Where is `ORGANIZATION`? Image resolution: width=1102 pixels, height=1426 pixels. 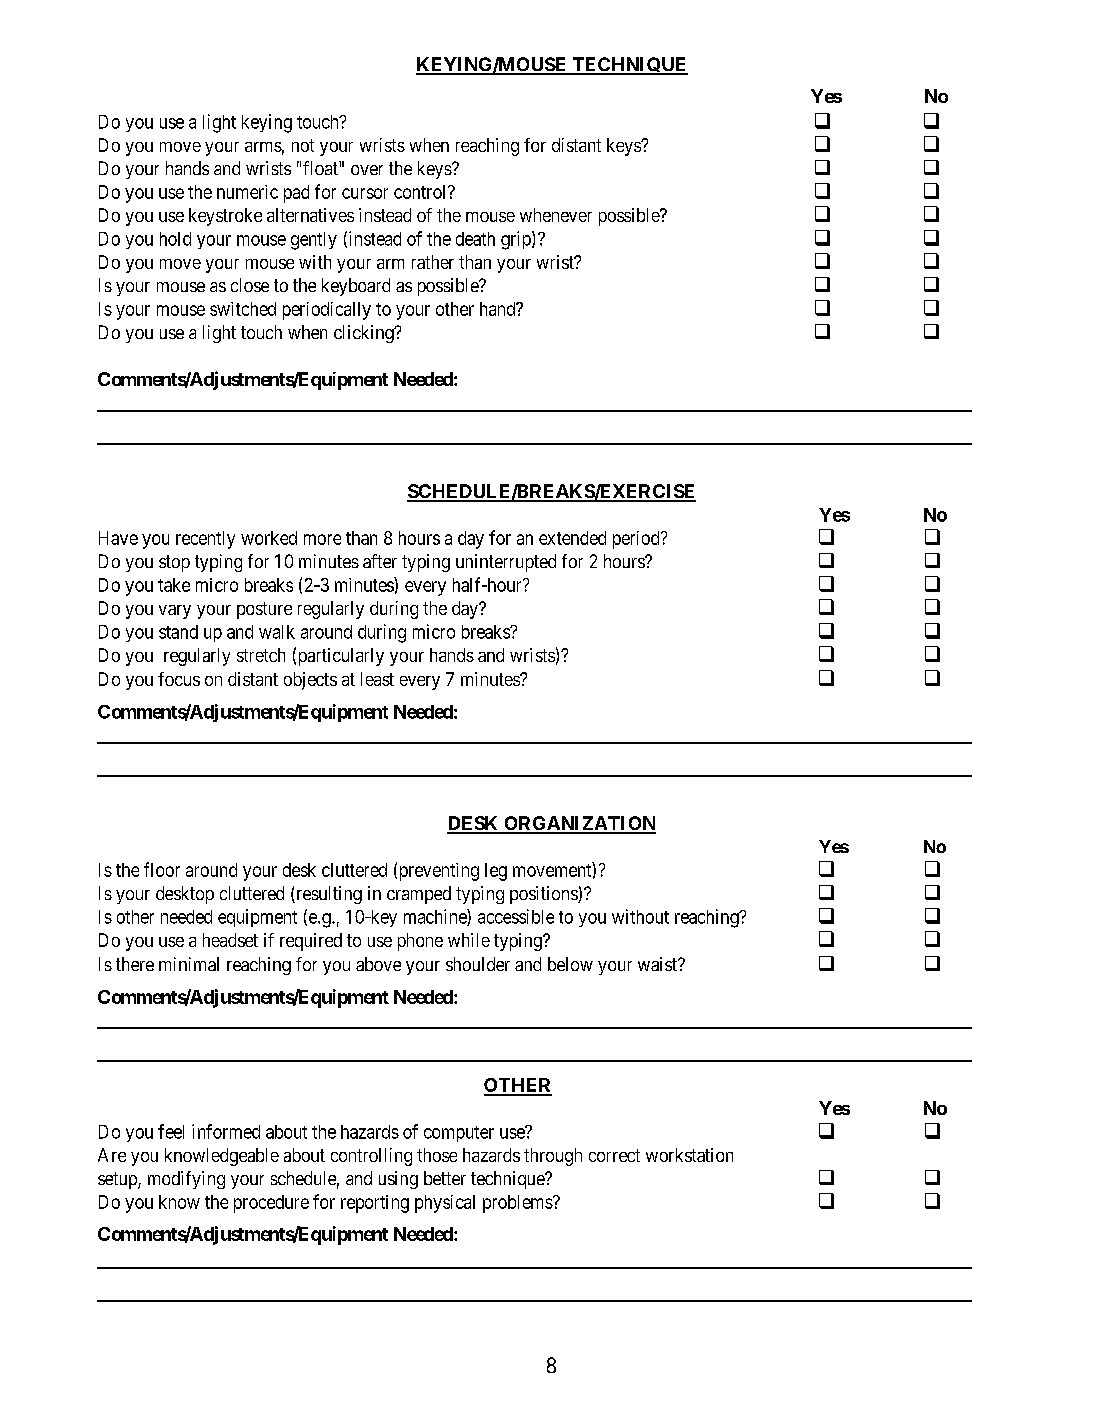 ORGANIZATION is located at coordinates (579, 824).
